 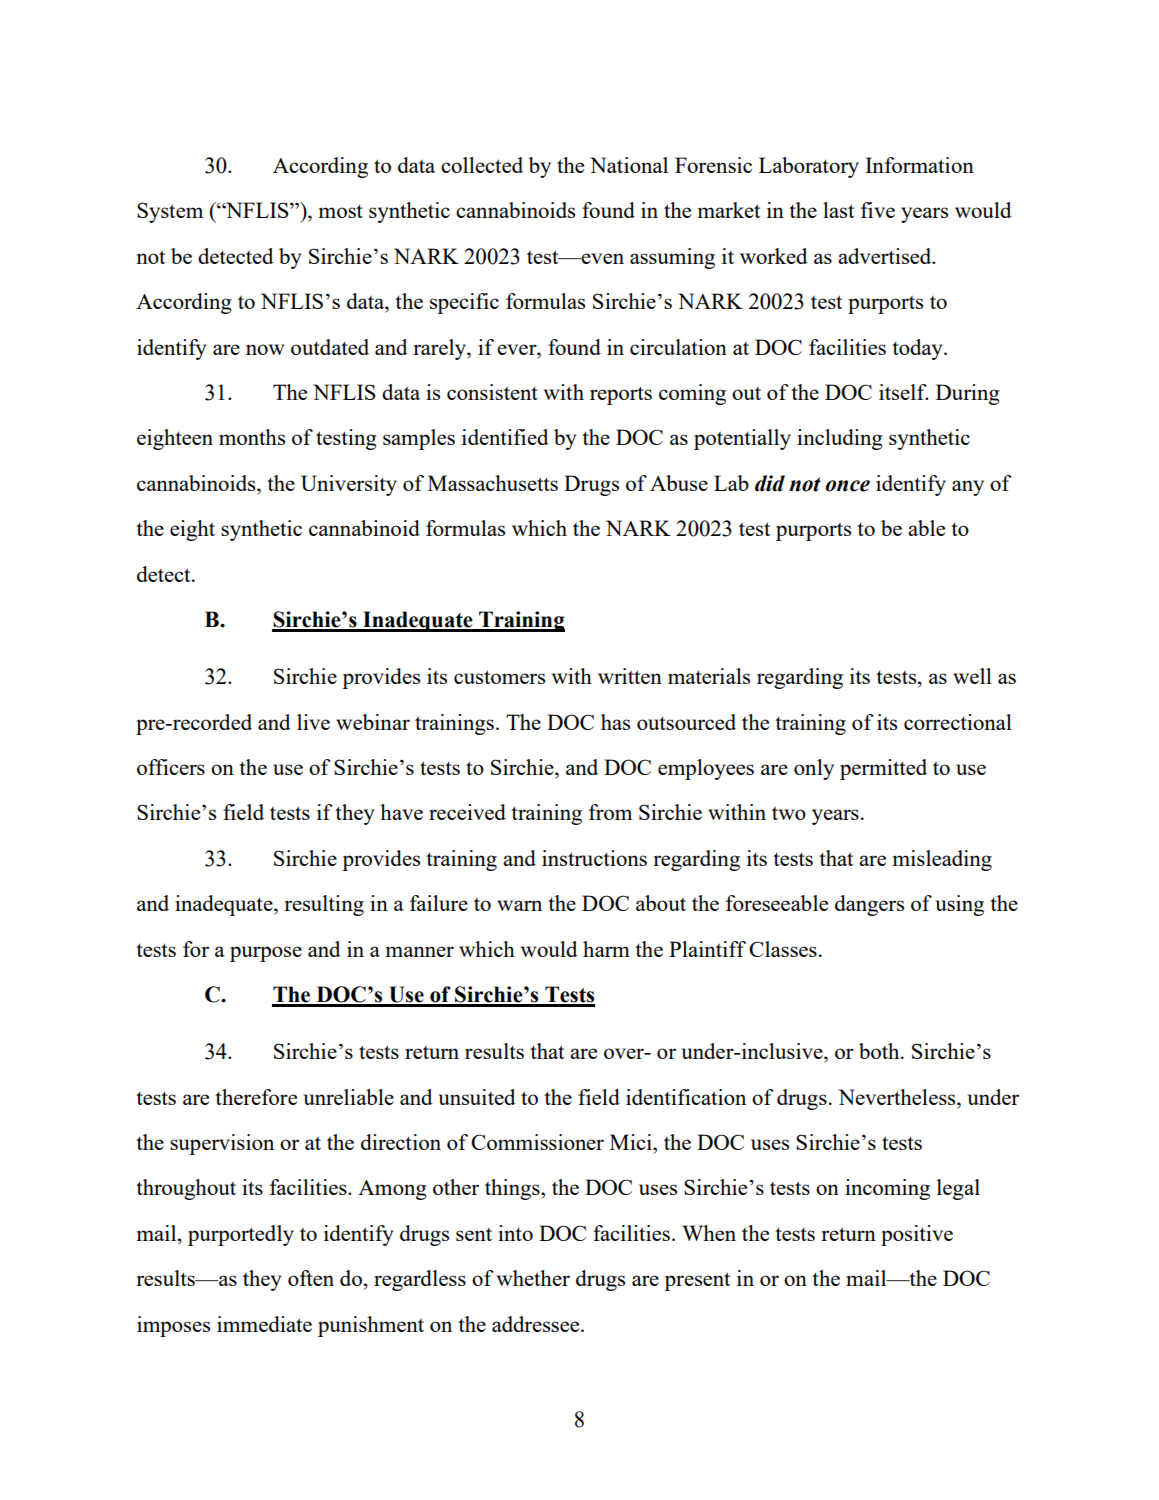 What do you see at coordinates (252, 437) in the document?
I see `months` at bounding box center [252, 437].
